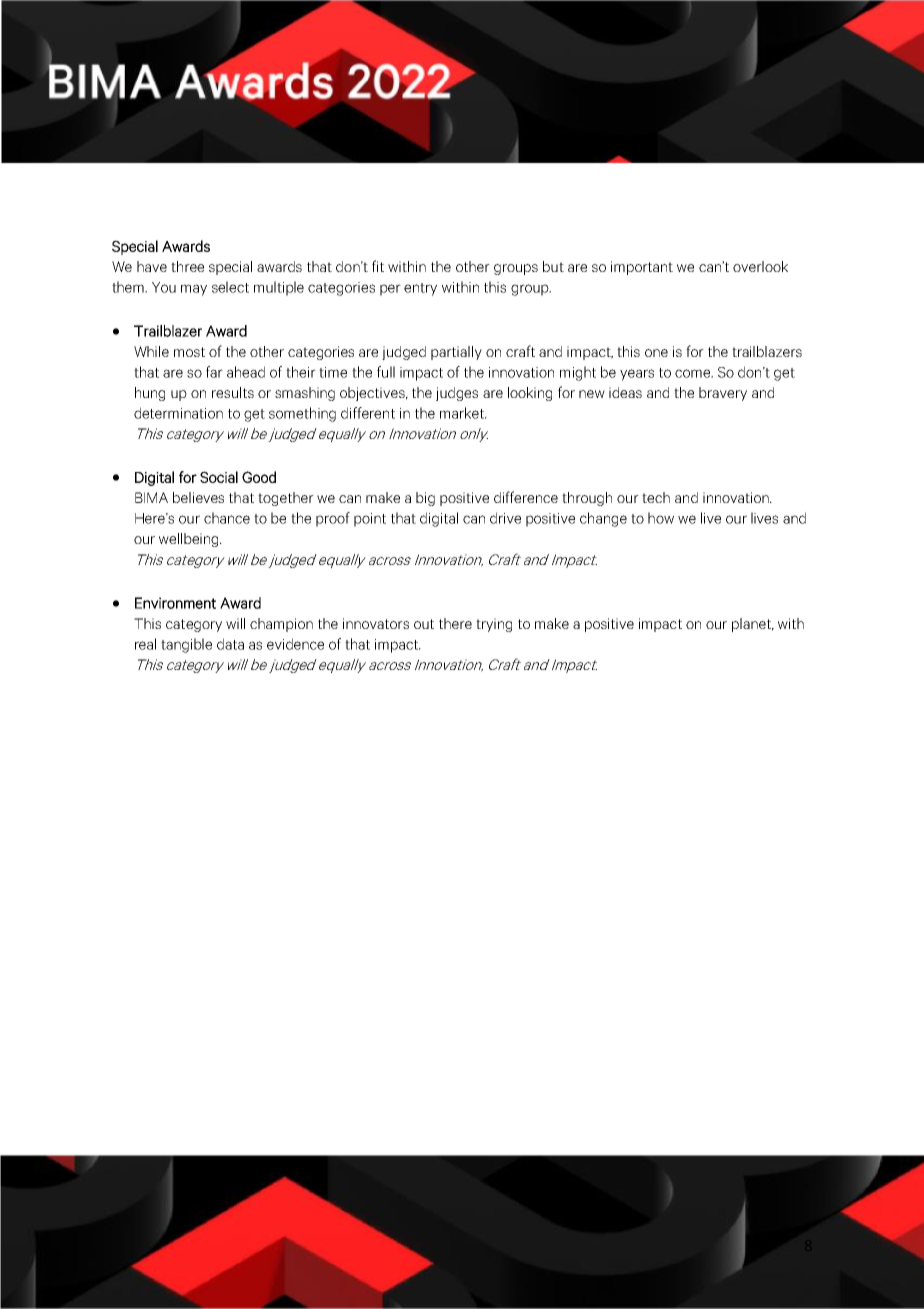  Describe the element at coordinates (424, 624) in the page. I see `out` at that location.
